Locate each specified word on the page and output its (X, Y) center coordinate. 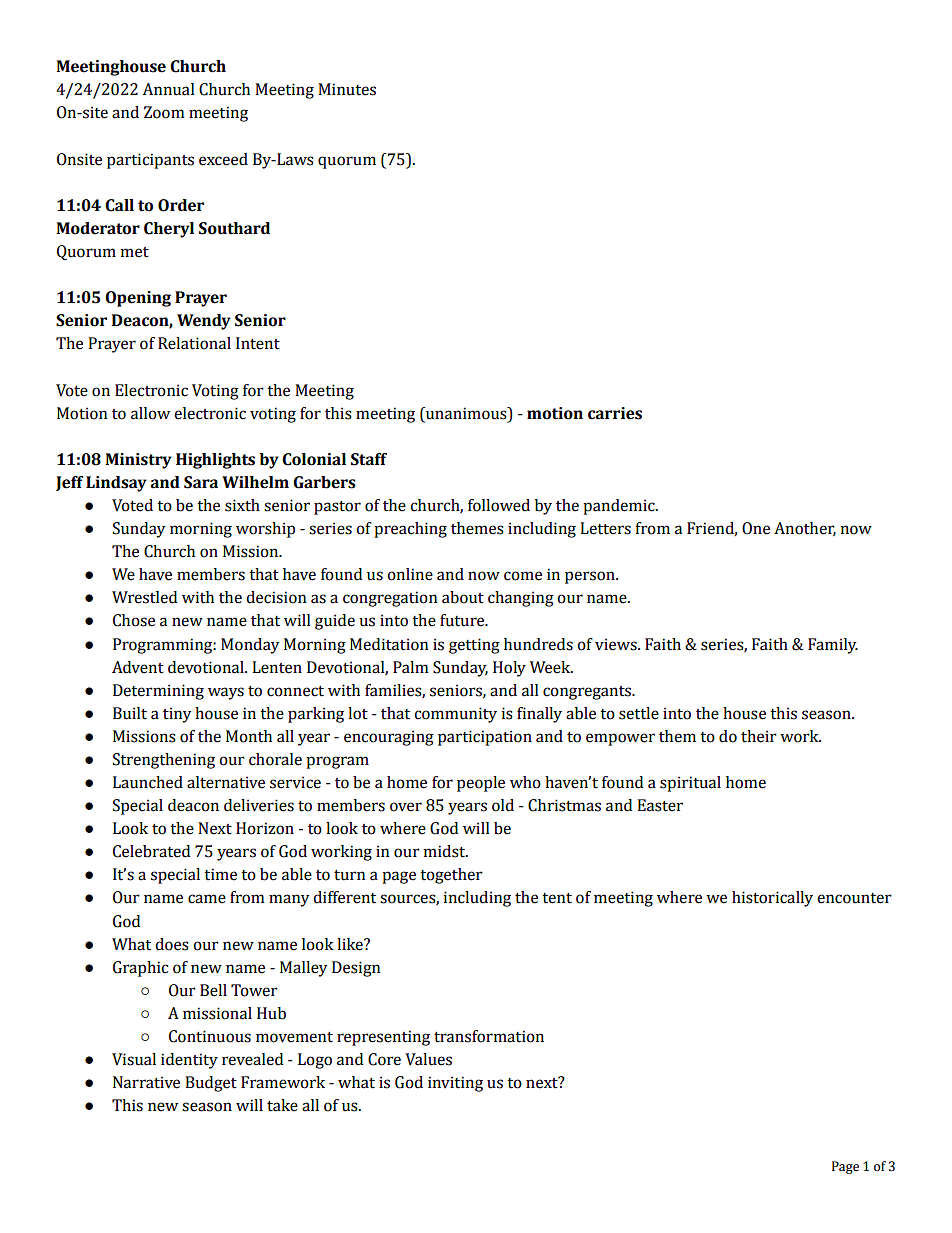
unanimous (466, 413)
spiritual (690, 784)
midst (445, 851)
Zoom (164, 112)
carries (615, 413)
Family (833, 646)
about (463, 597)
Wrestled (144, 597)
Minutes (347, 89)
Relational (194, 343)
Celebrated (151, 851)
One (756, 528)
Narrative (146, 1082)
